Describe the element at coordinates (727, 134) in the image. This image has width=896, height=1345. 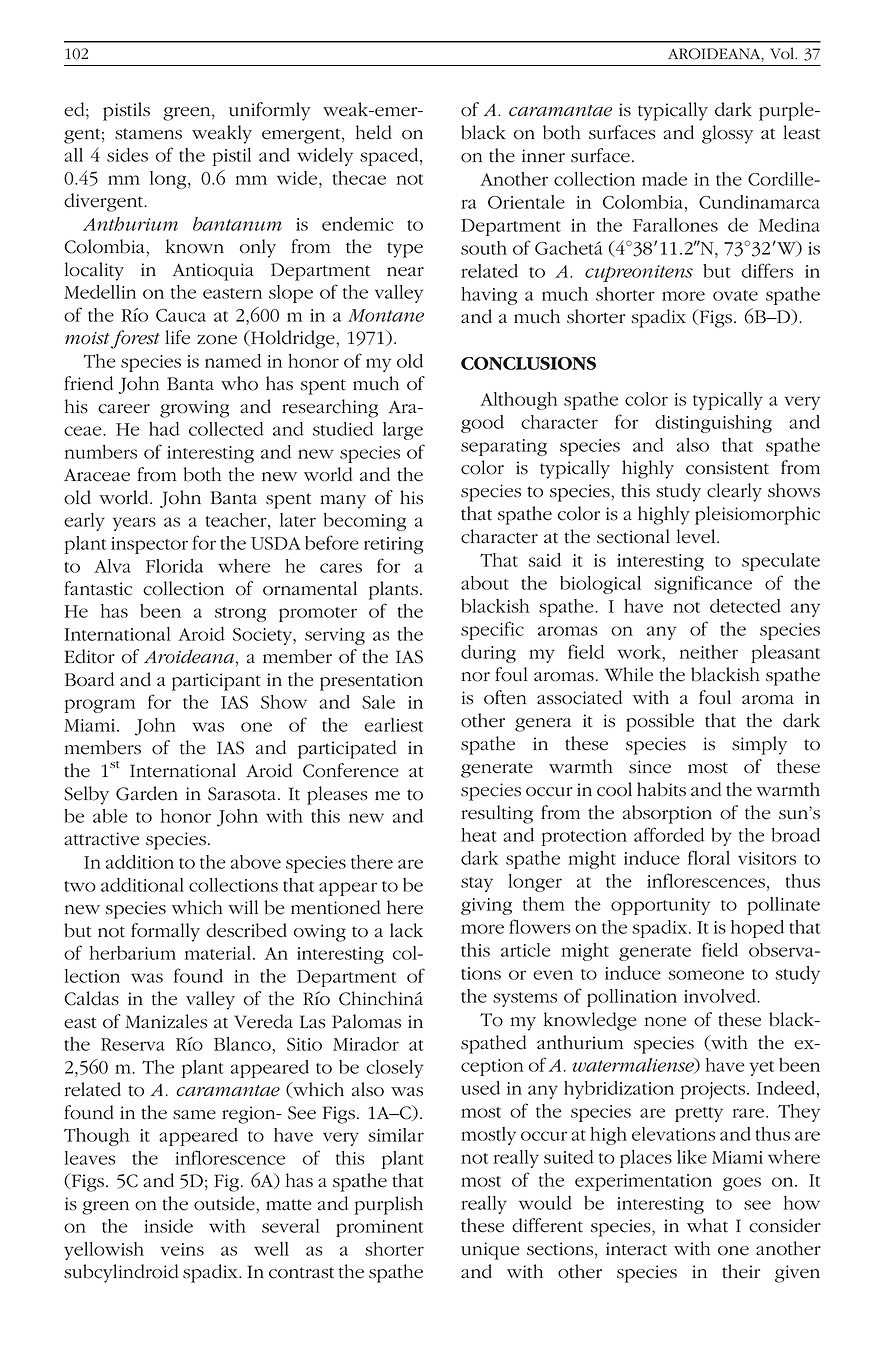
I see `glossy` at that location.
